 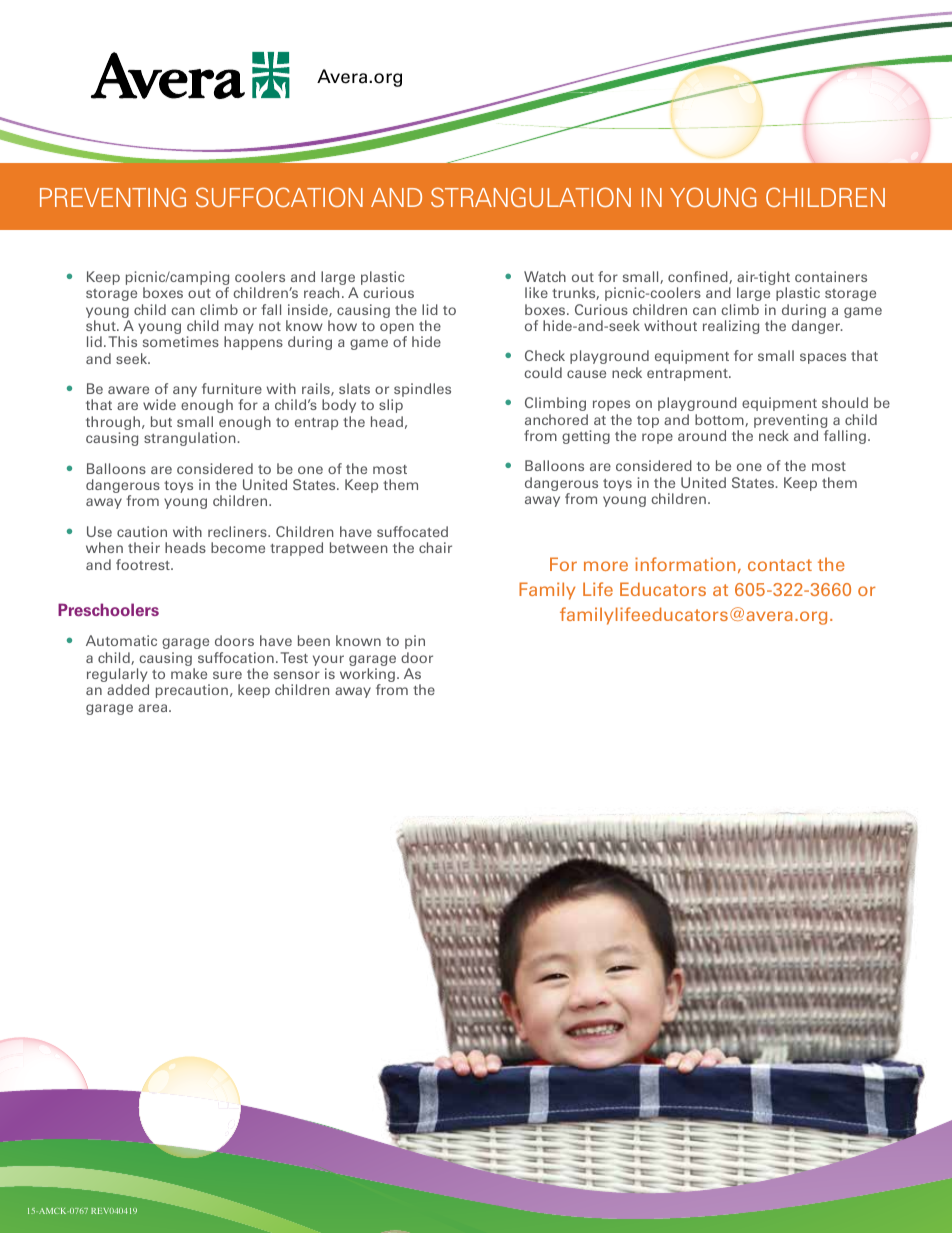 I want to click on suffocated, so click(x=412, y=531).
